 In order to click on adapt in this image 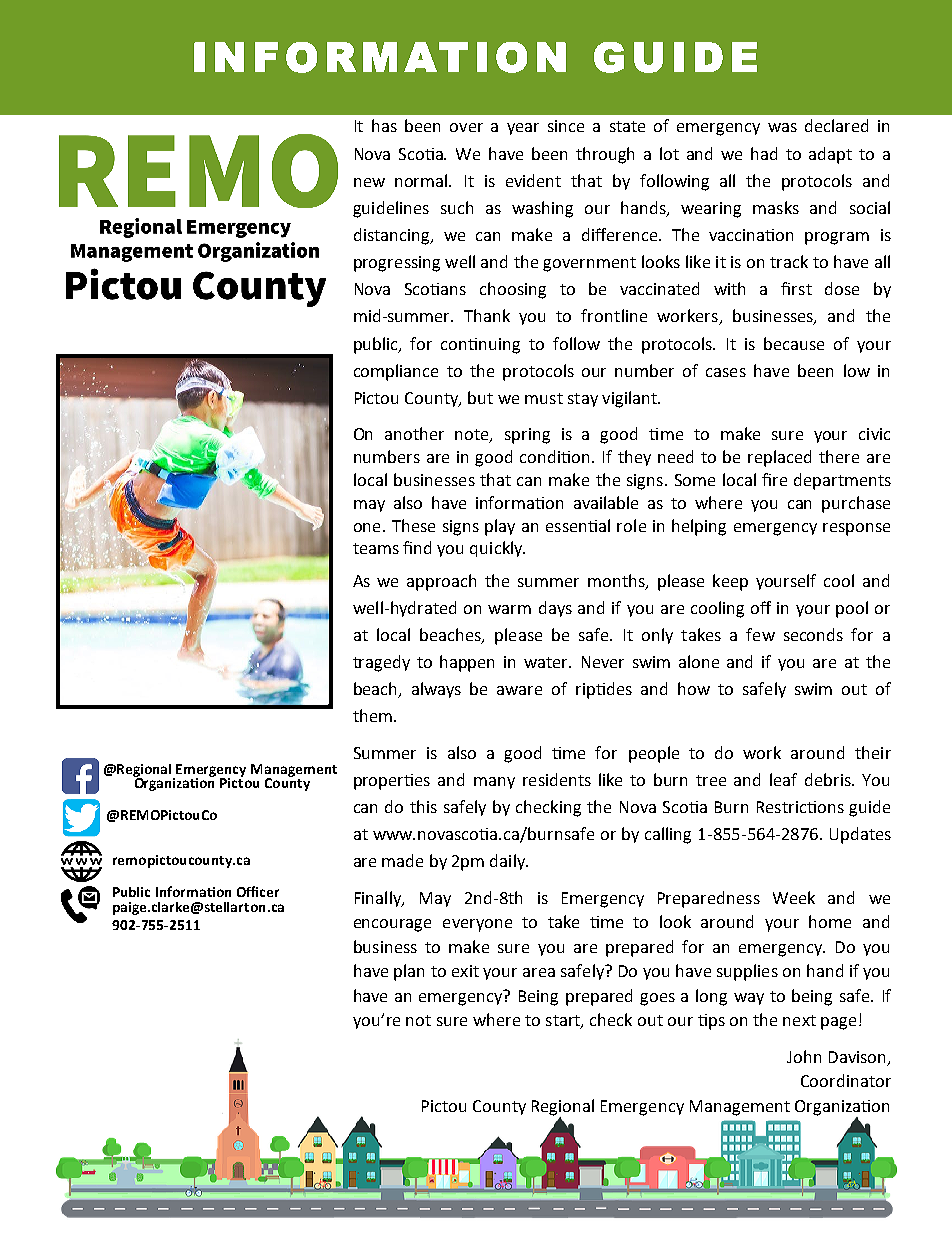, I will do `click(830, 155)`.
